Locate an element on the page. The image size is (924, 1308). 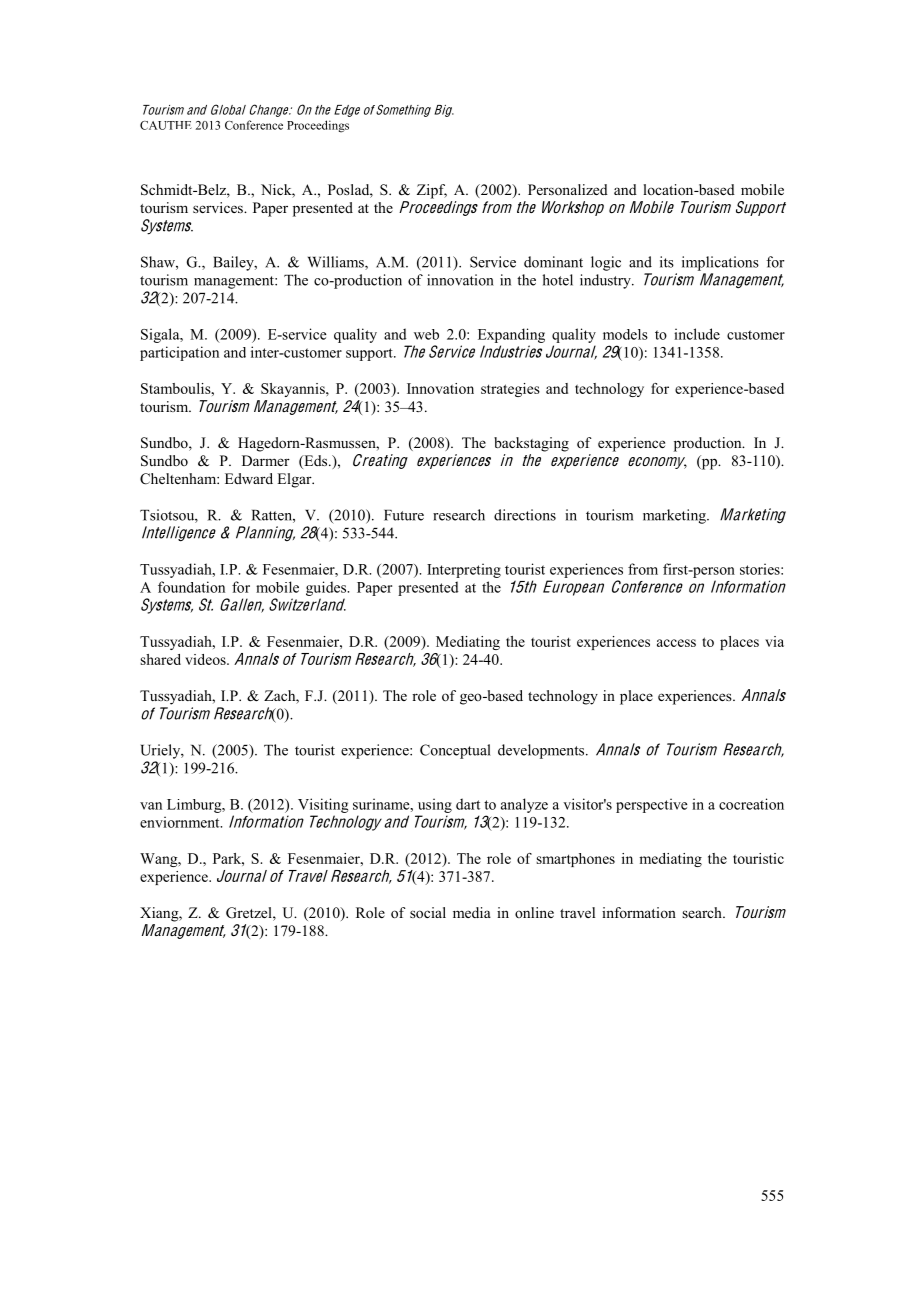
Williams is located at coordinates (337, 263).
